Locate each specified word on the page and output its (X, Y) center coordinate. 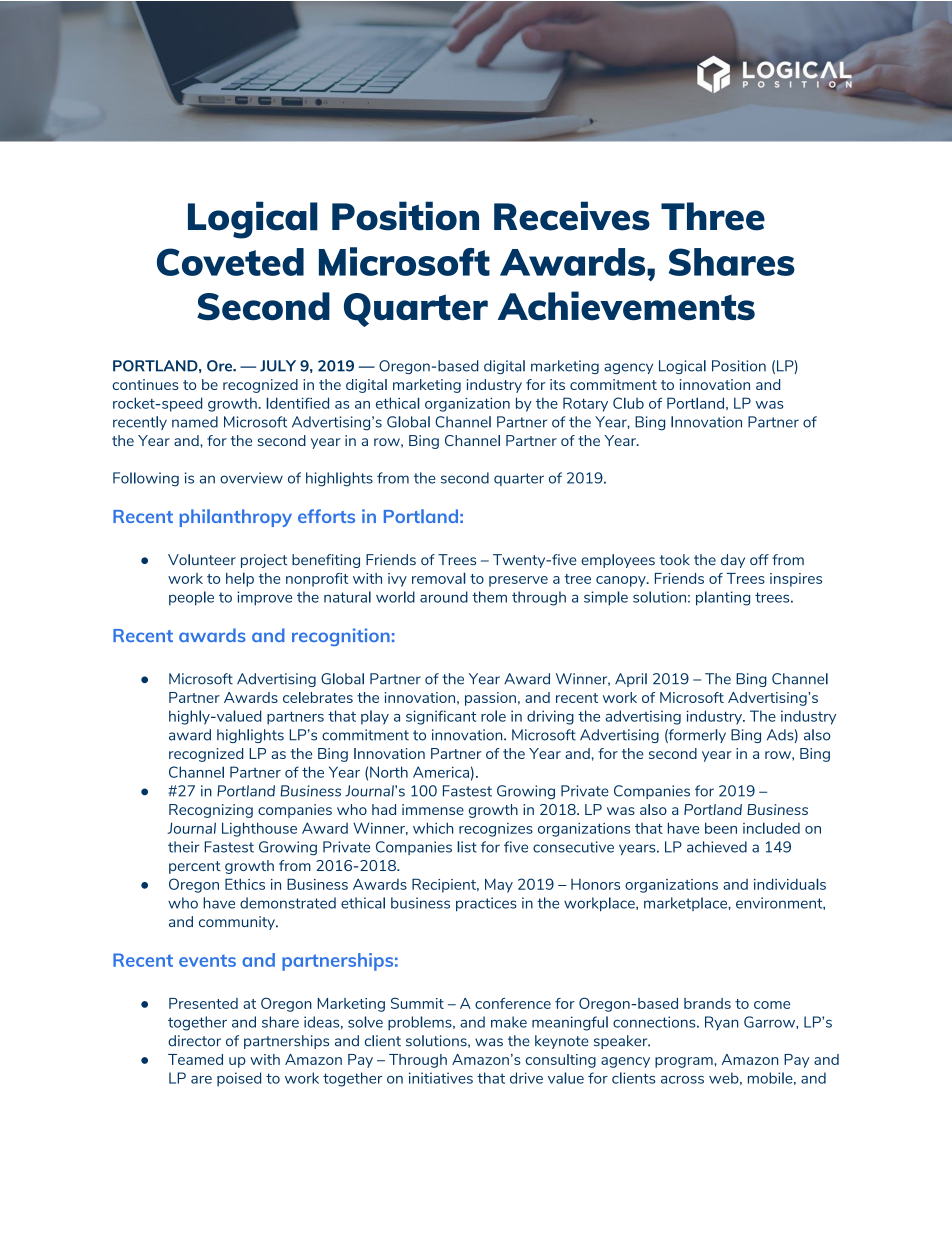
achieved (717, 847)
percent (195, 867)
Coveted (230, 262)
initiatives (441, 1078)
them (489, 597)
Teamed (195, 1059)
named (195, 422)
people (191, 598)
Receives (572, 216)
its (557, 384)
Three (713, 216)
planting (723, 598)
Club (628, 403)
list (467, 847)
